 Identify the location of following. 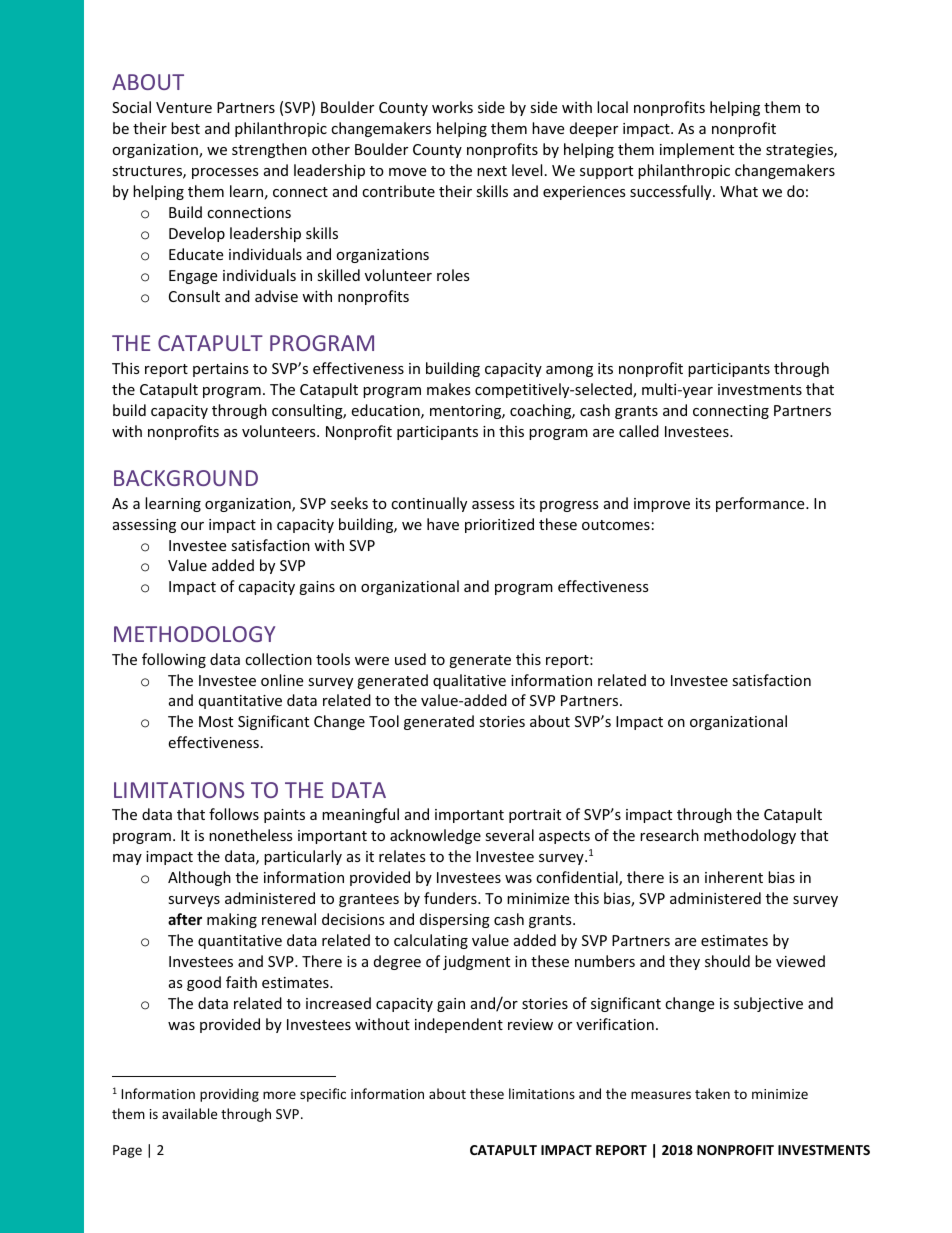
(174, 660).
